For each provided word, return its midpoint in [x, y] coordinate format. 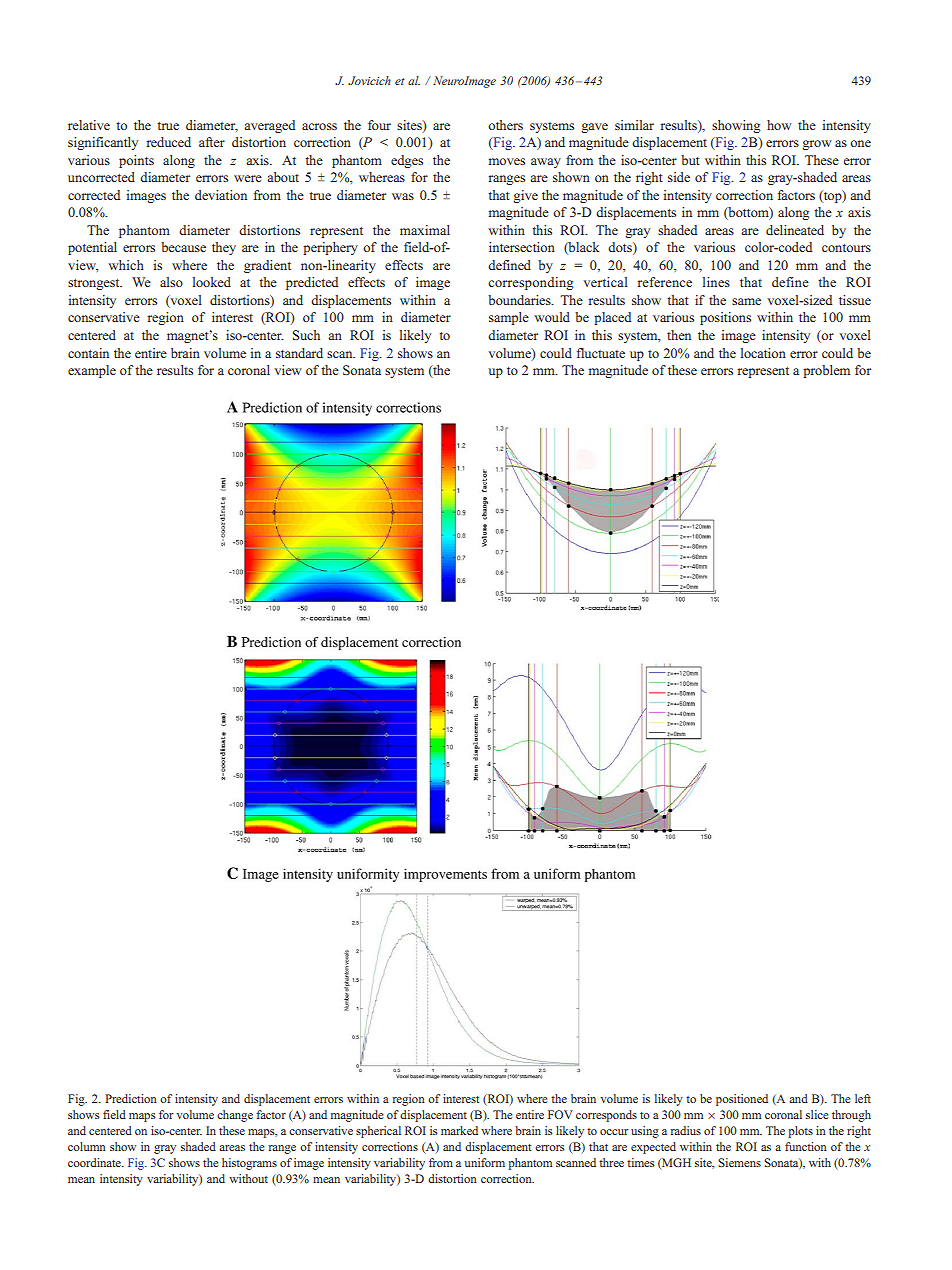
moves [507, 161]
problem [826, 371]
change [235, 1116]
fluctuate [601, 353]
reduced [169, 142]
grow [817, 145]
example [92, 371]
